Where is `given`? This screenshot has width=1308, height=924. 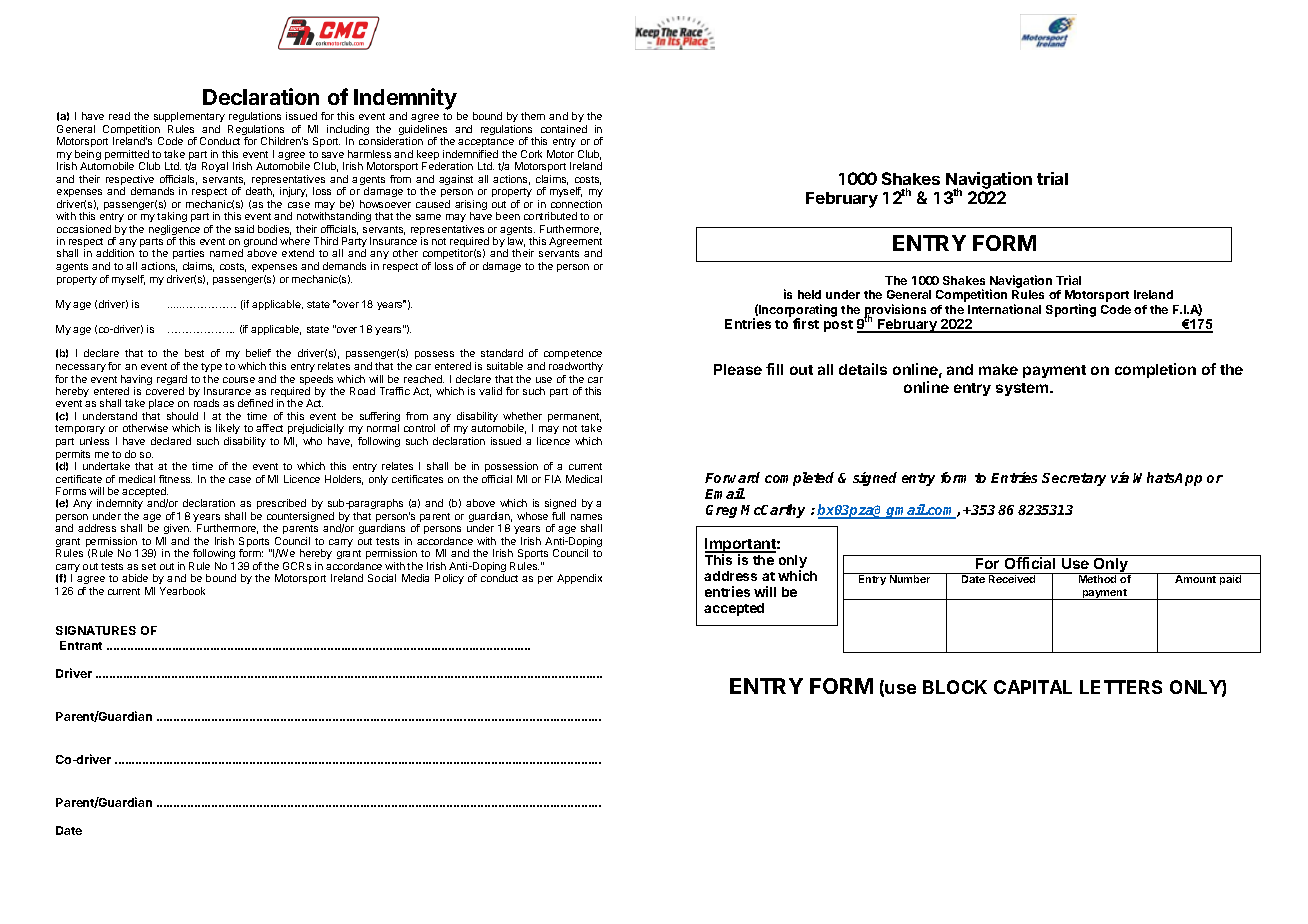 given is located at coordinates (176, 531).
